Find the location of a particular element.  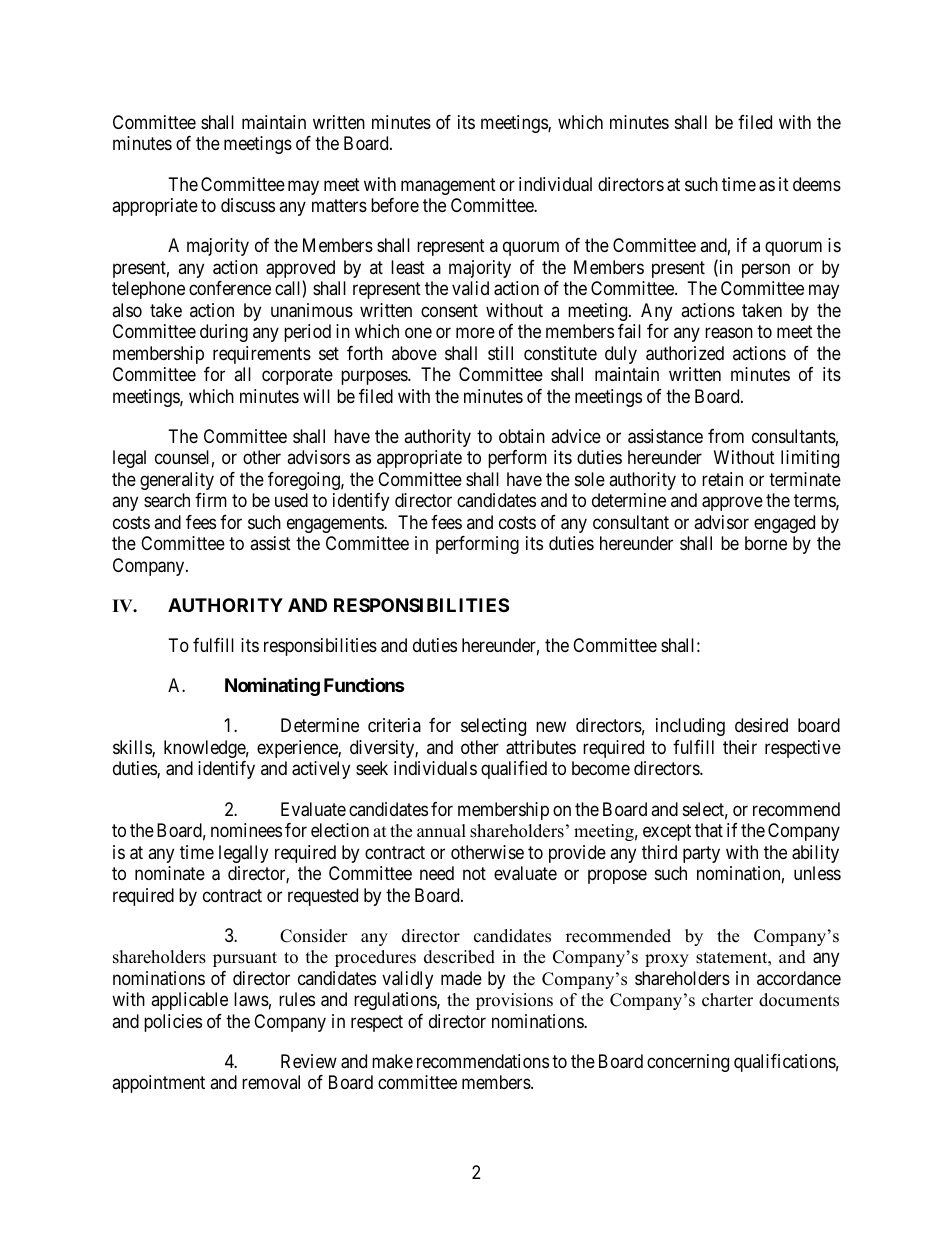

obtain is located at coordinates (522, 436).
